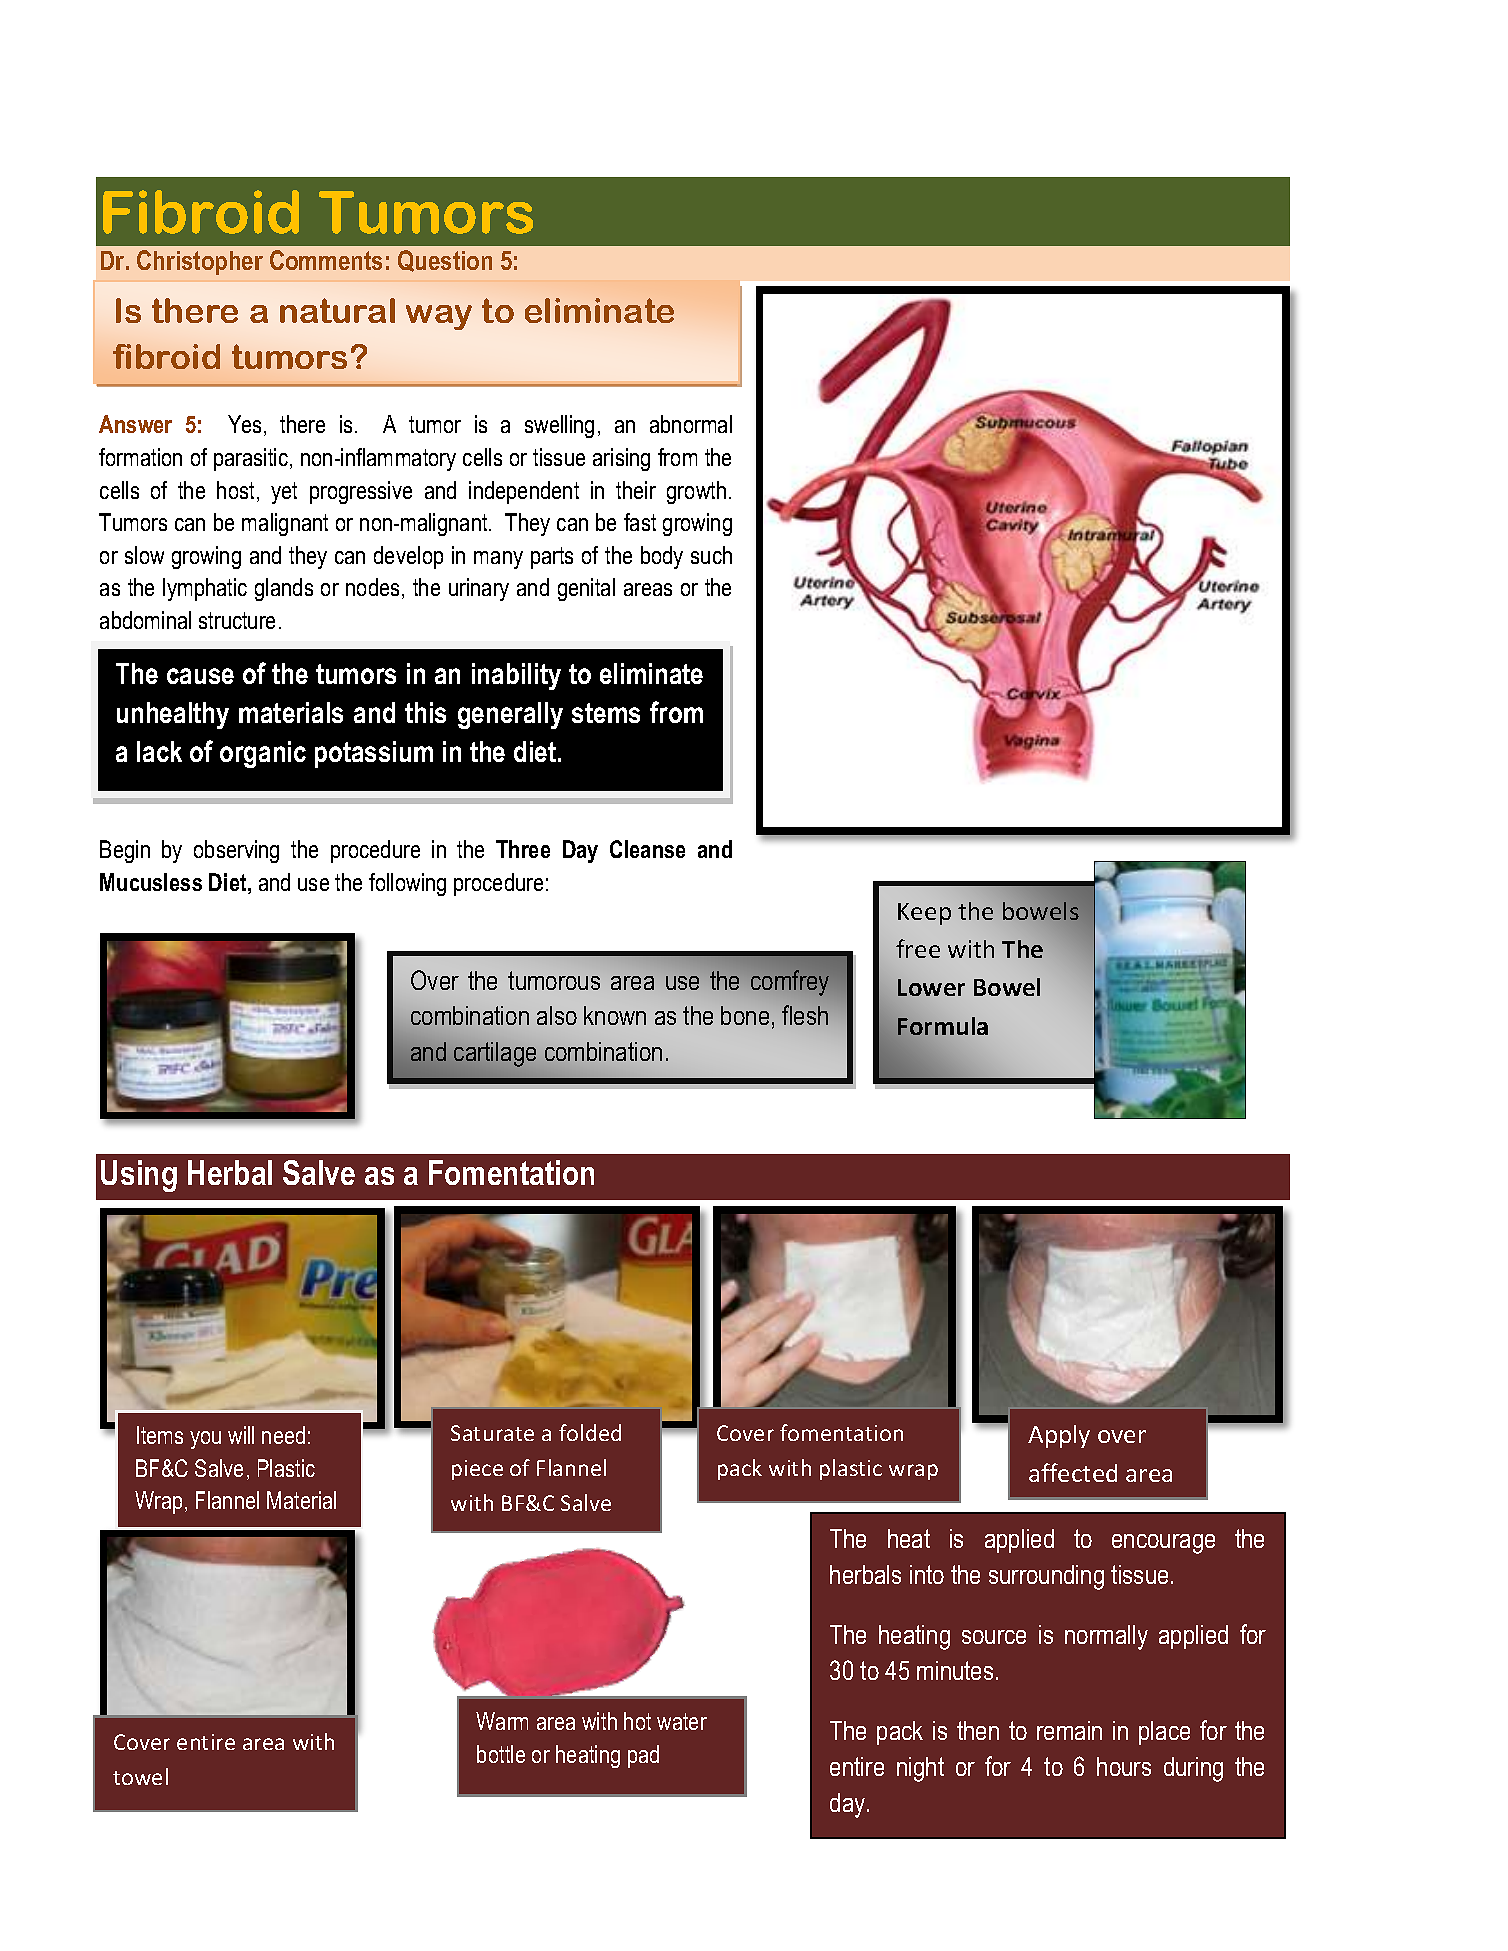  I want to click on remain, so click(1069, 1730).
